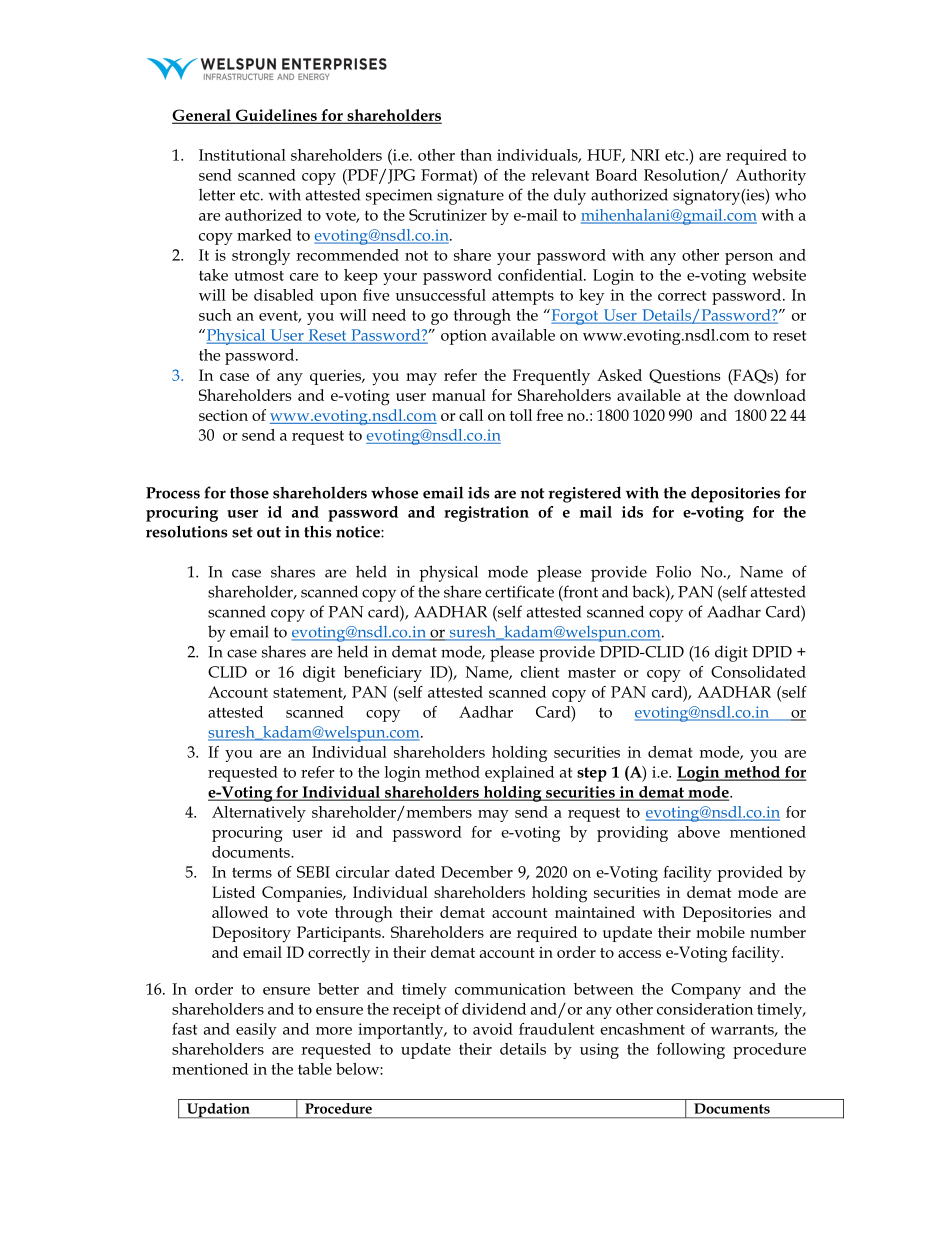  Describe the element at coordinates (685, 376) in the screenshot. I see `Questions` at that location.
